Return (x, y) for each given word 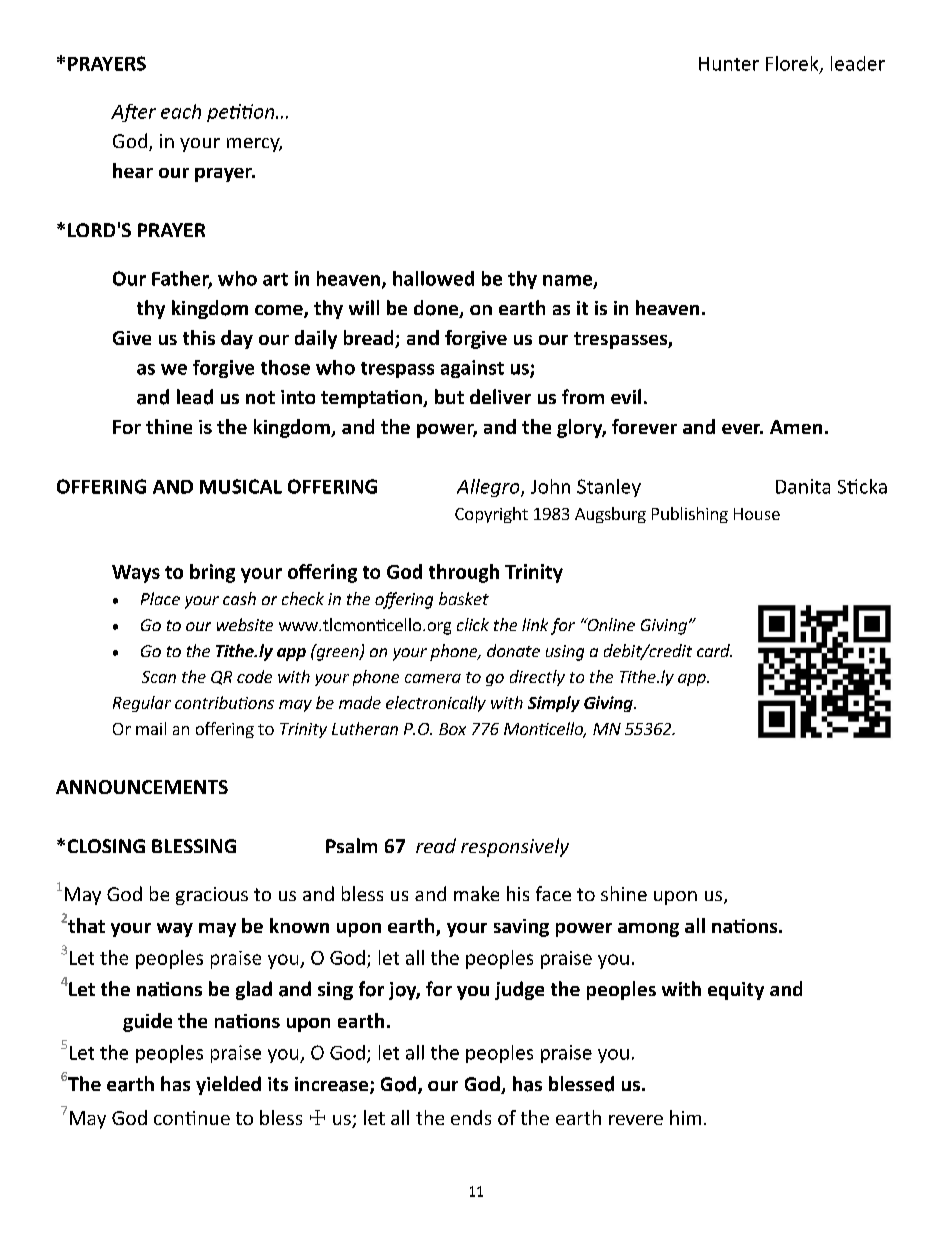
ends (471, 1117)
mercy (254, 145)
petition (242, 113)
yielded (228, 1085)
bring (212, 573)
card (714, 650)
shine (624, 893)
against (472, 369)
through (464, 573)
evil (626, 396)
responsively (515, 847)
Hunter (729, 64)
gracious (212, 896)
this (199, 337)
